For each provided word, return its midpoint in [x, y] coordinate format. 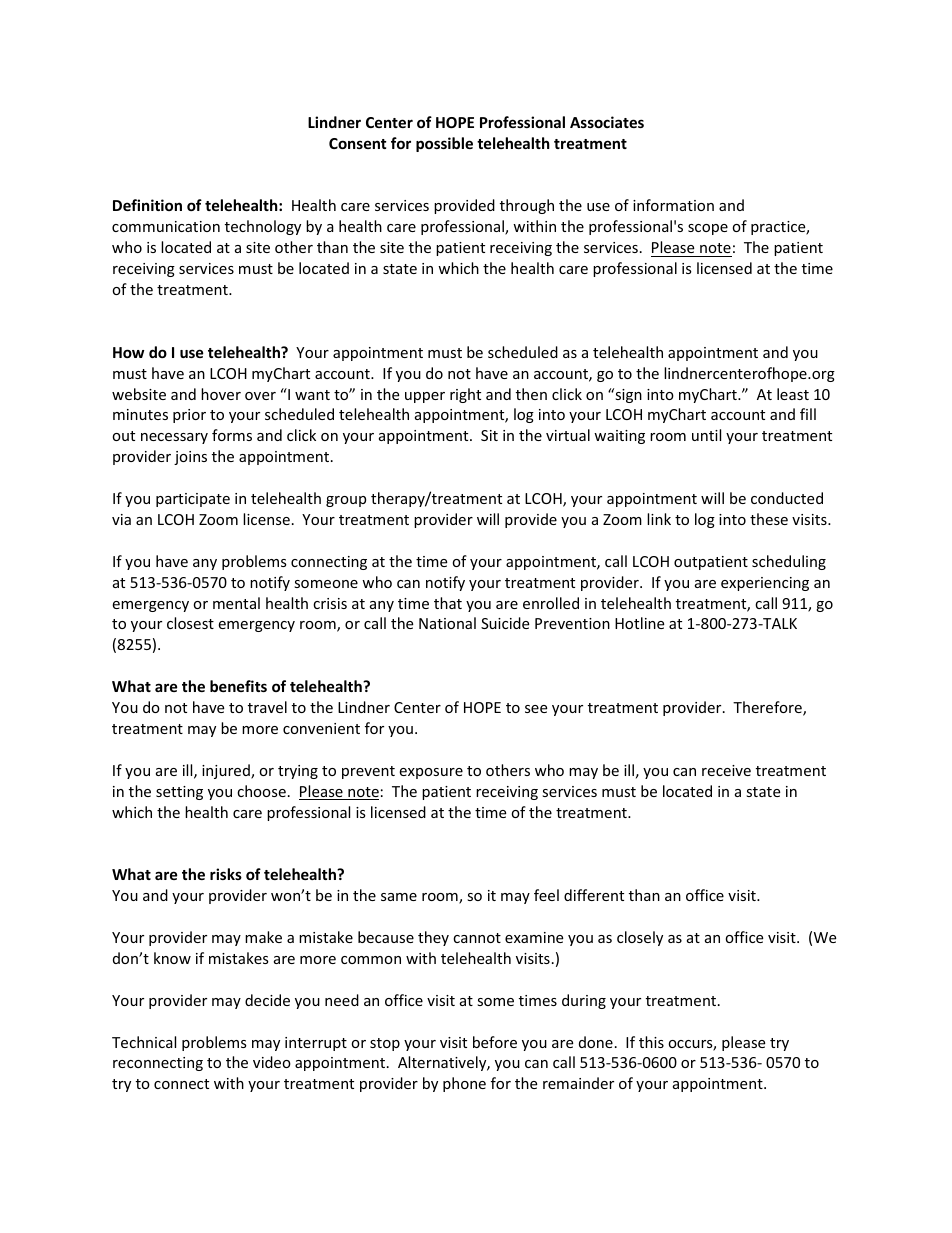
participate [193, 500]
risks [226, 874]
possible [444, 144]
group [346, 501]
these [769, 519]
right [465, 395]
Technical [144, 1042]
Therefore [768, 708]
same [399, 897]
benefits [238, 686]
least [793, 394]
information [673, 205]
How [128, 352]
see [536, 709]
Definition [147, 205]
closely [640, 938]
